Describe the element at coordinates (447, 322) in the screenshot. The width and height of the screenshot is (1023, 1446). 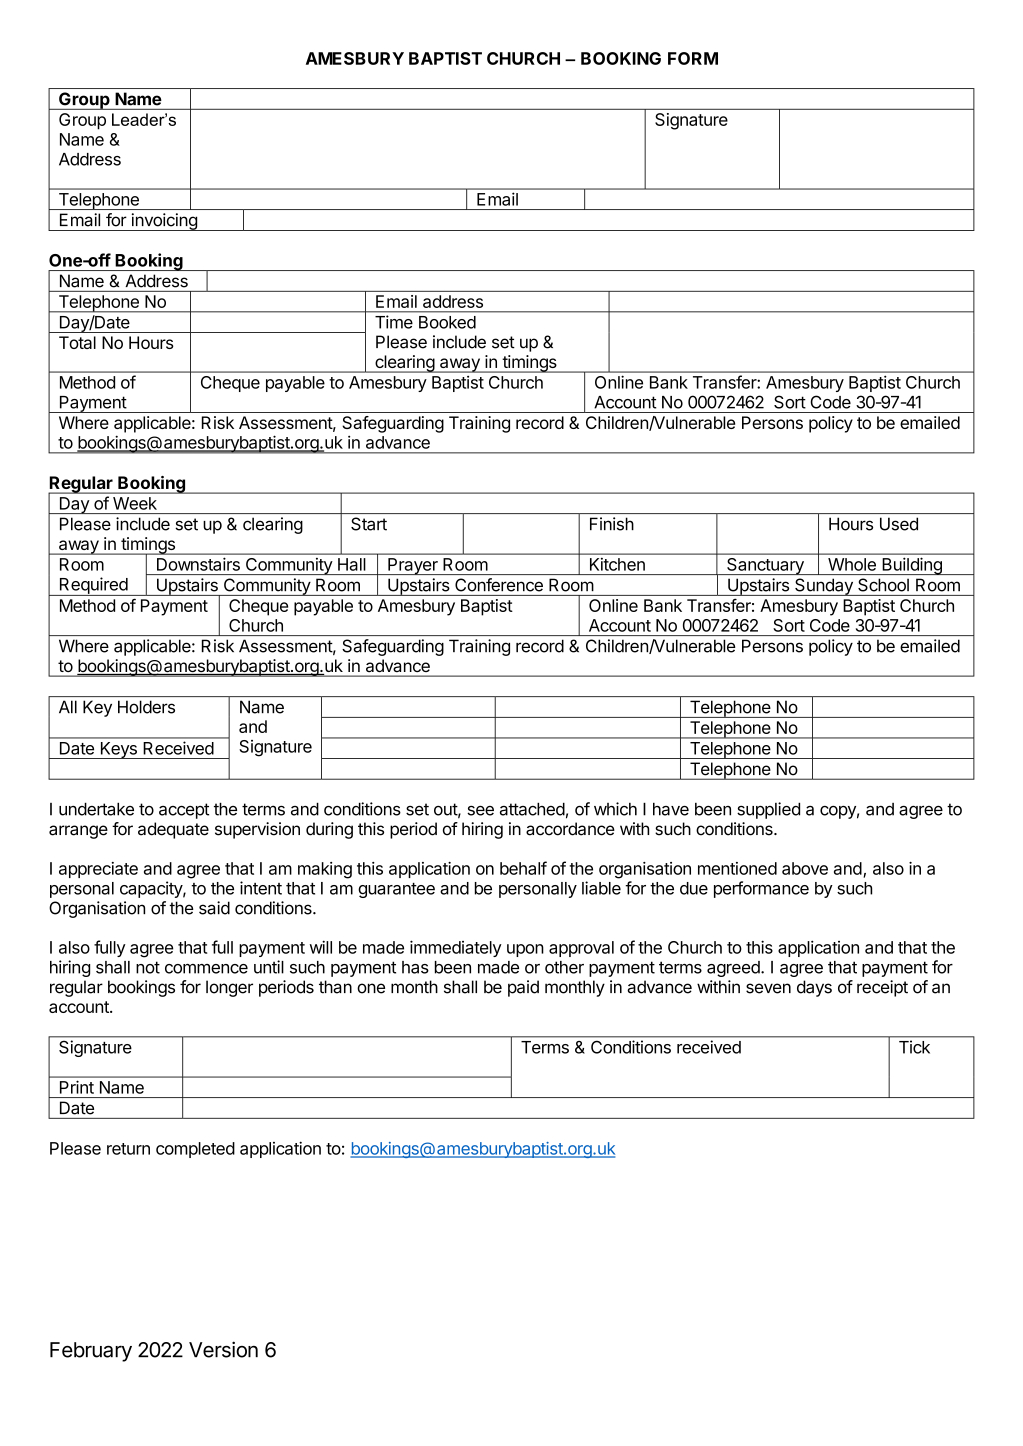
I see `Booked` at that location.
